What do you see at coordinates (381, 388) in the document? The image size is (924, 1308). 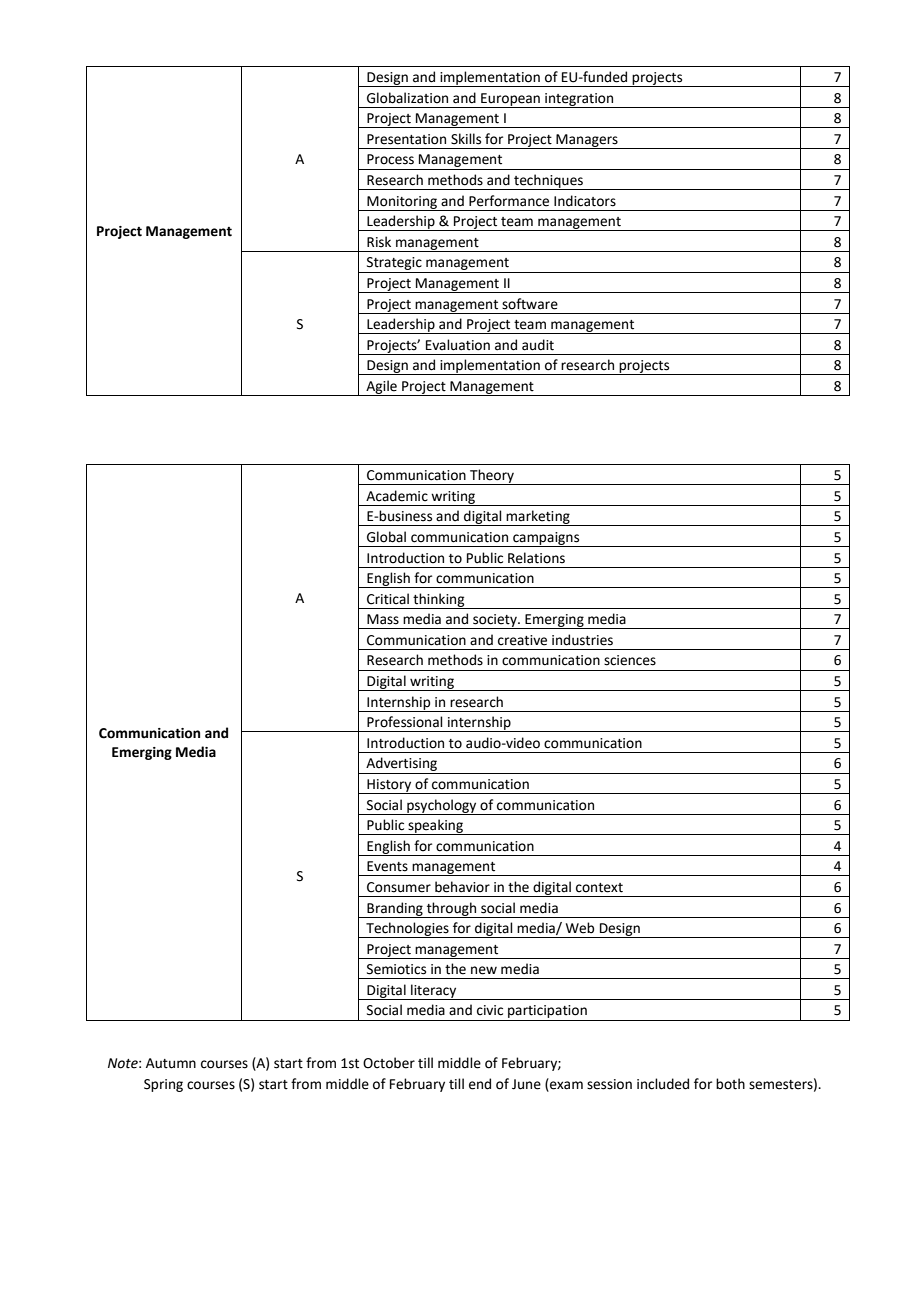 I see `Agile` at bounding box center [381, 388].
